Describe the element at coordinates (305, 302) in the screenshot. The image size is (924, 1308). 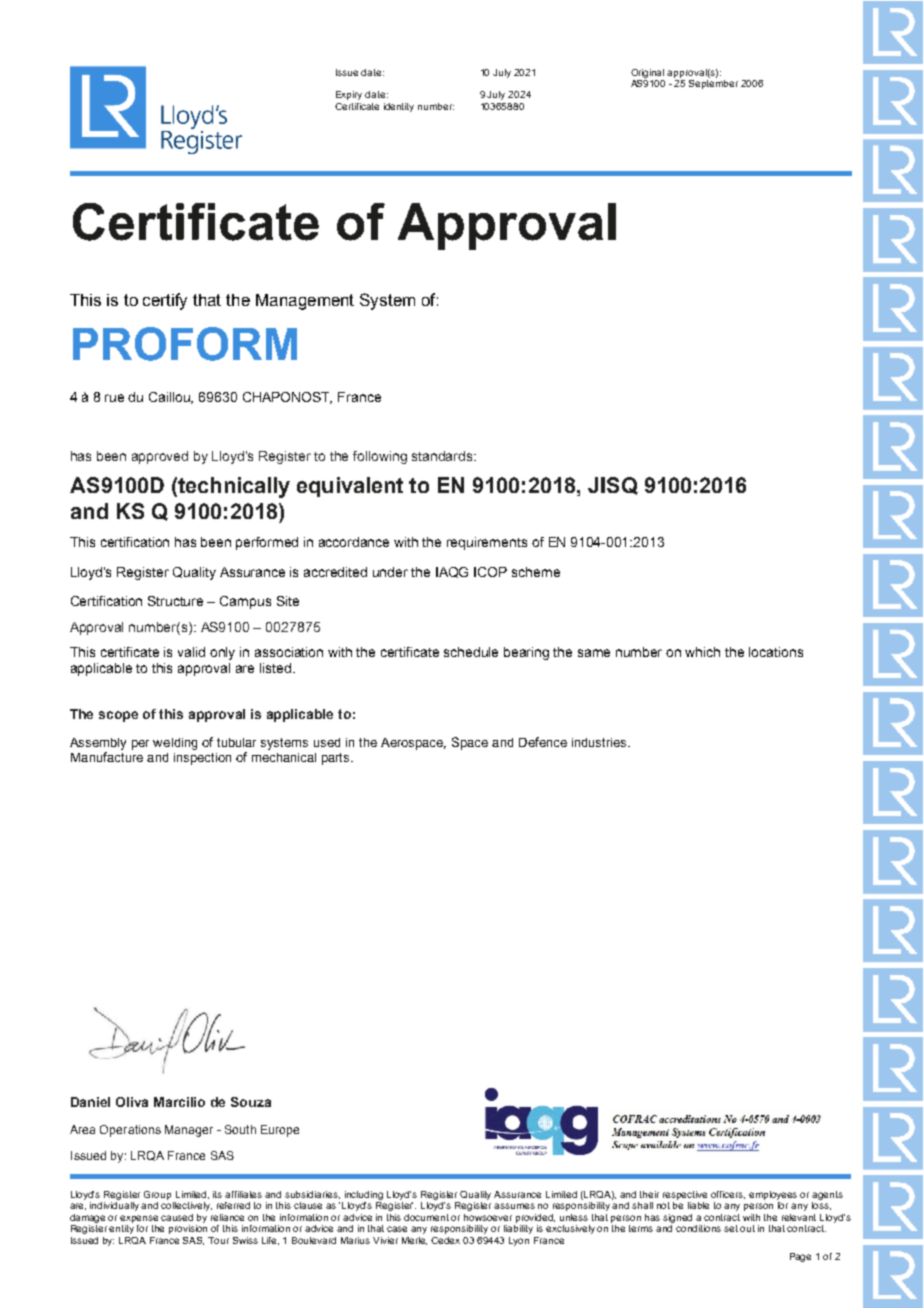
I see `Management` at that location.
